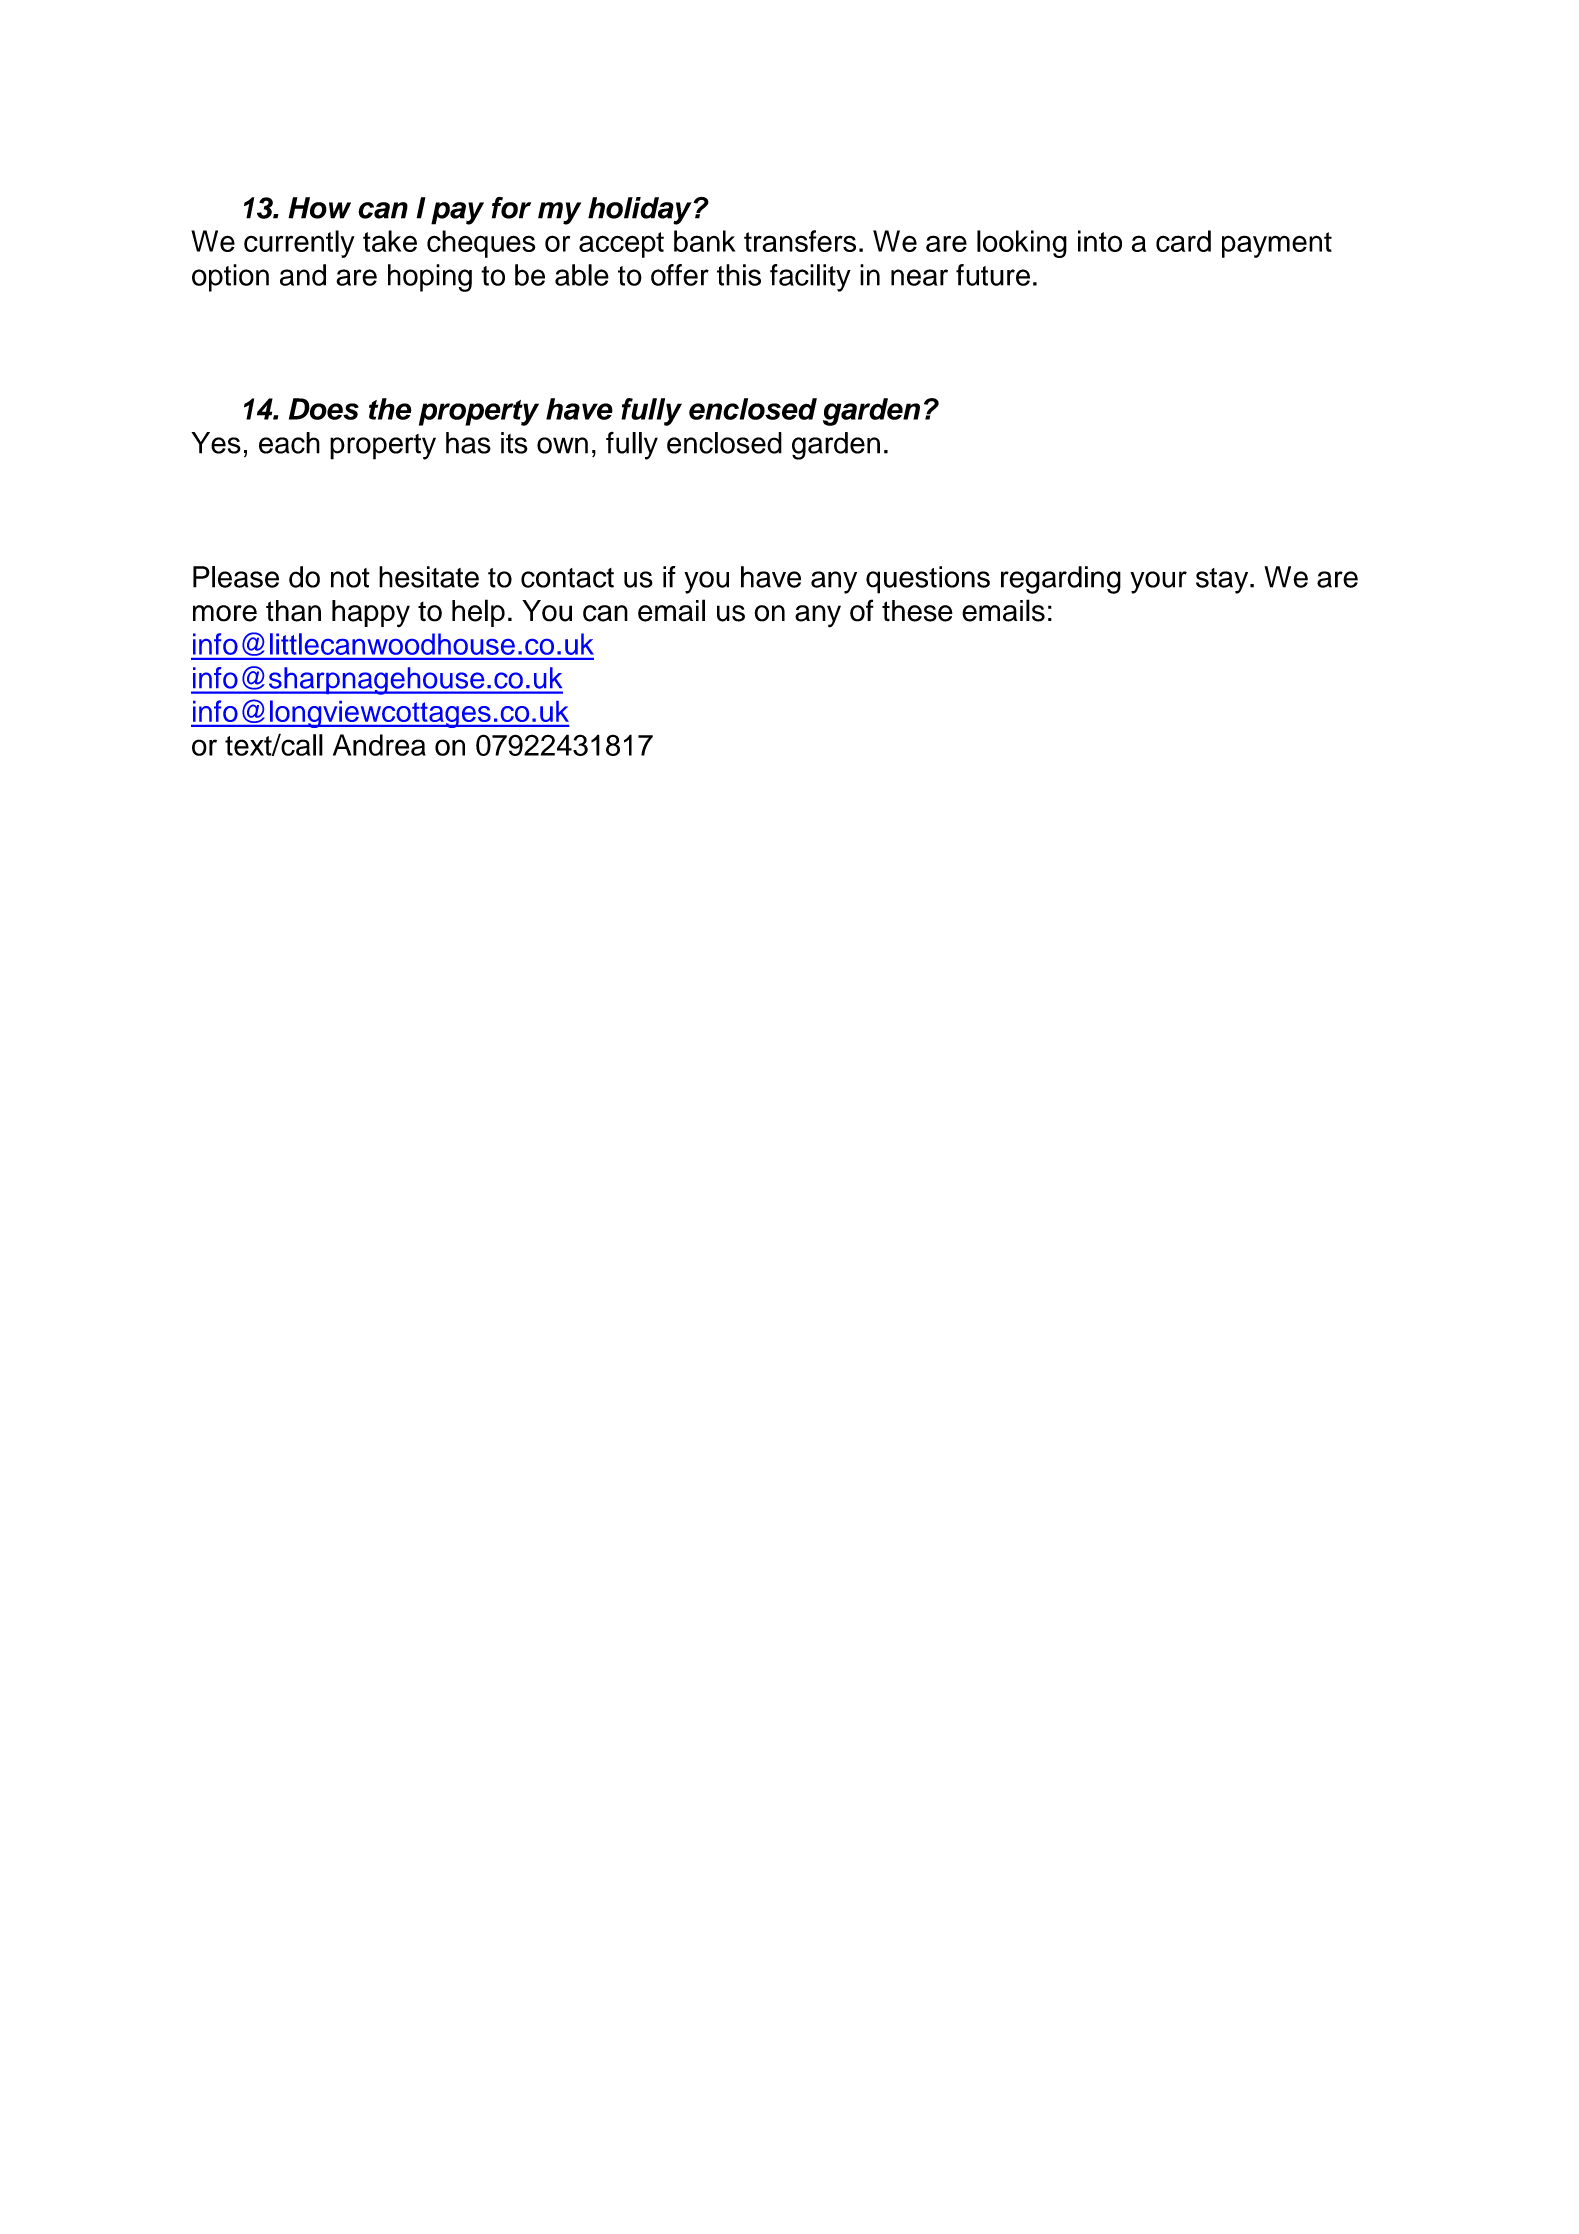  What do you see at coordinates (1183, 241) in the screenshot?
I see `card` at bounding box center [1183, 241].
